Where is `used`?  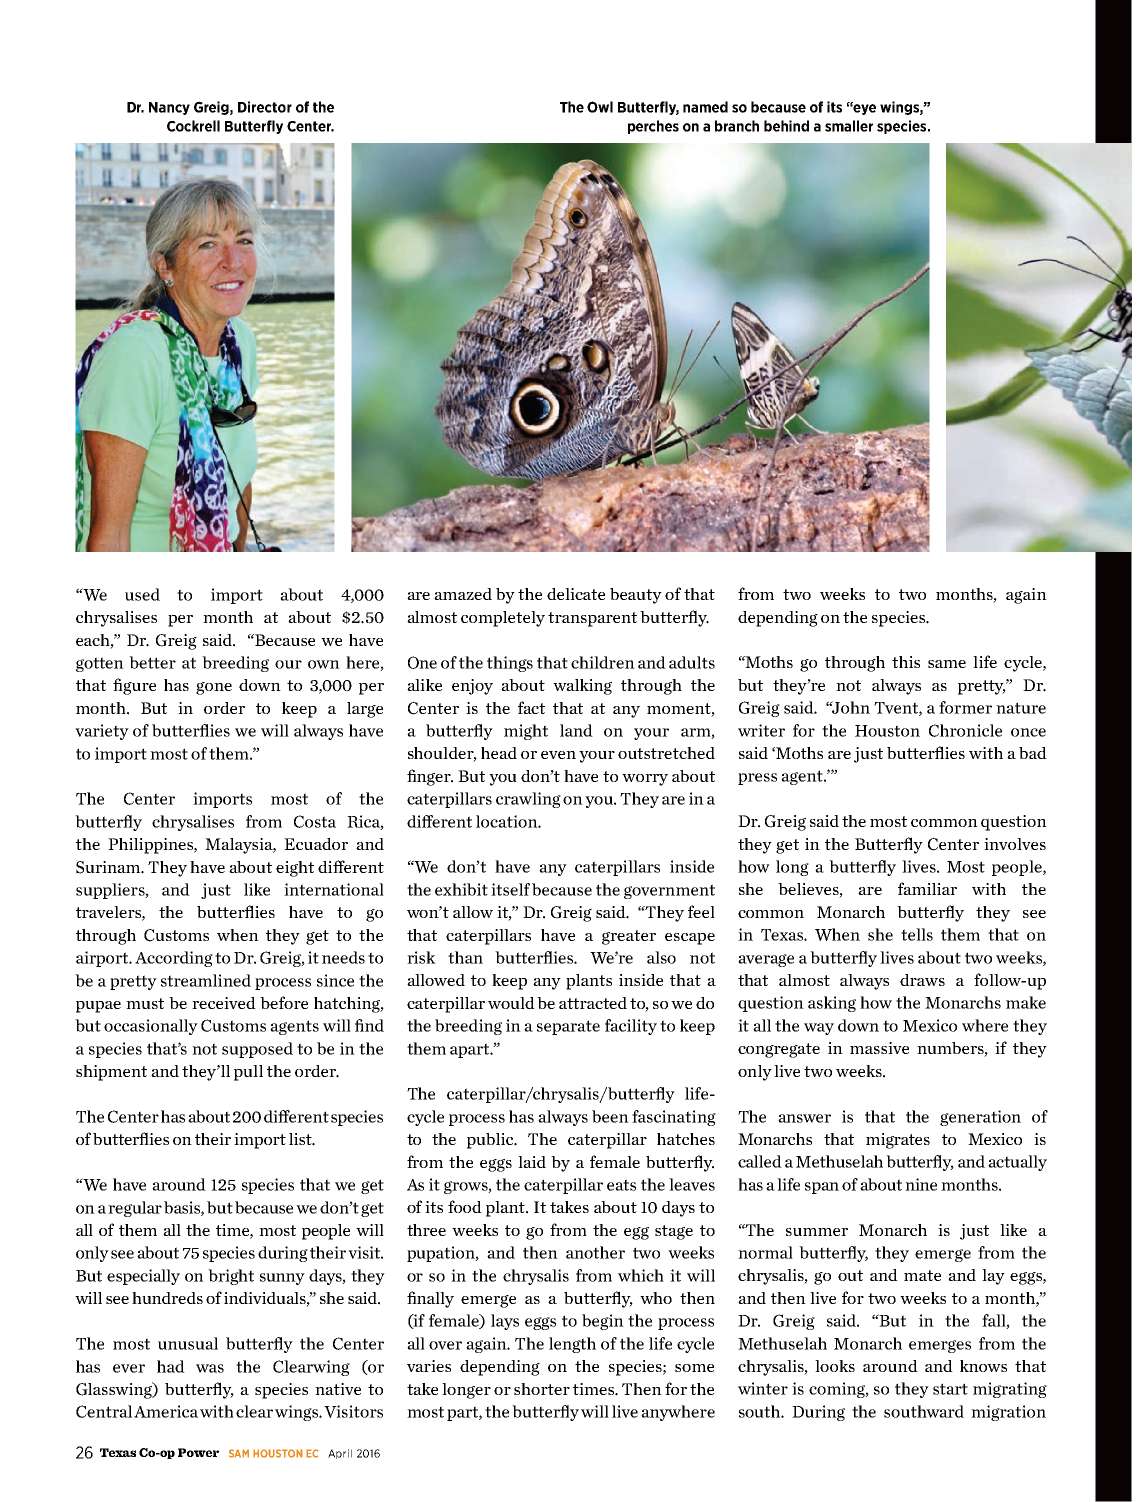 used is located at coordinates (142, 594).
